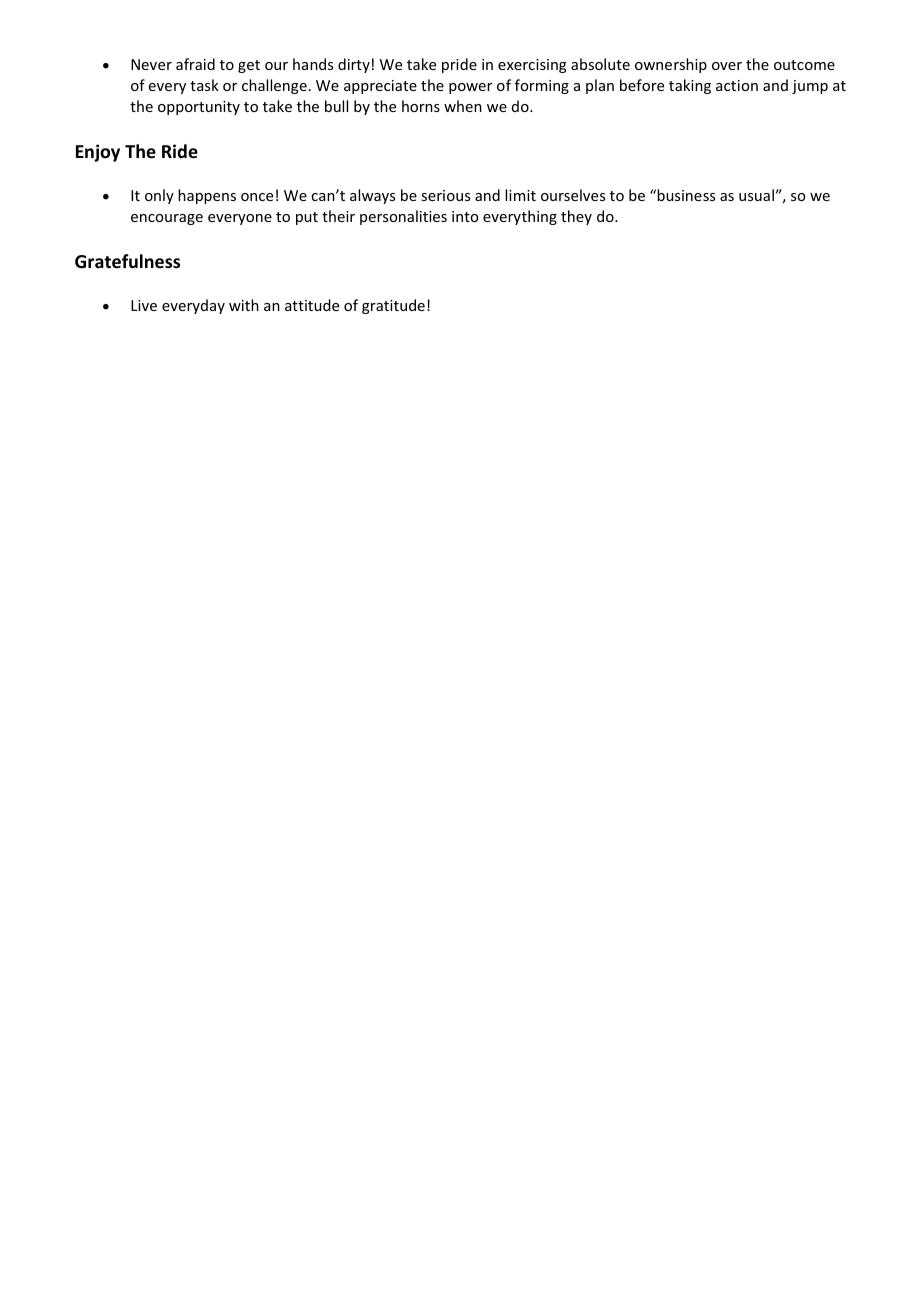 This screenshot has width=924, height=1308. Describe the element at coordinates (520, 195) in the screenshot. I see `limit` at that location.
